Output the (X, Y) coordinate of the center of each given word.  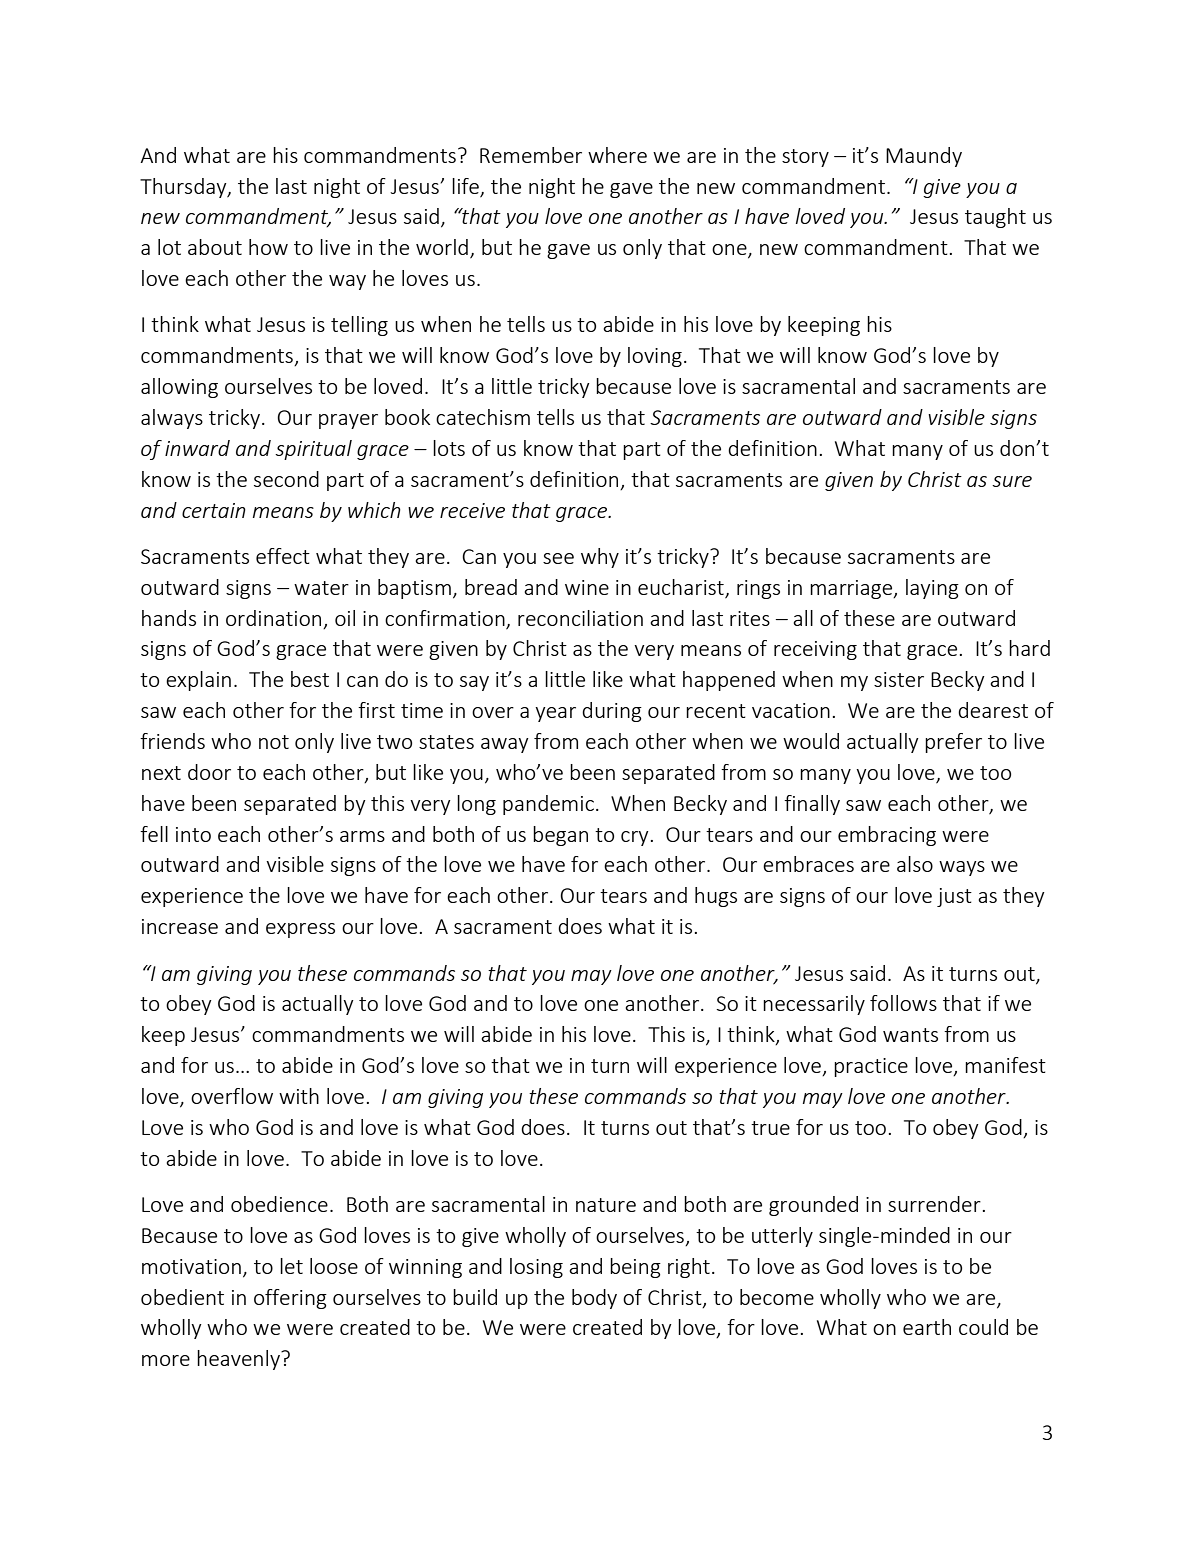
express (300, 930)
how (268, 247)
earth (927, 1327)
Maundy (924, 157)
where (617, 155)
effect (283, 556)
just (954, 897)
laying (932, 589)
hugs (716, 897)
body (594, 1299)
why (600, 558)
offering (290, 1299)
